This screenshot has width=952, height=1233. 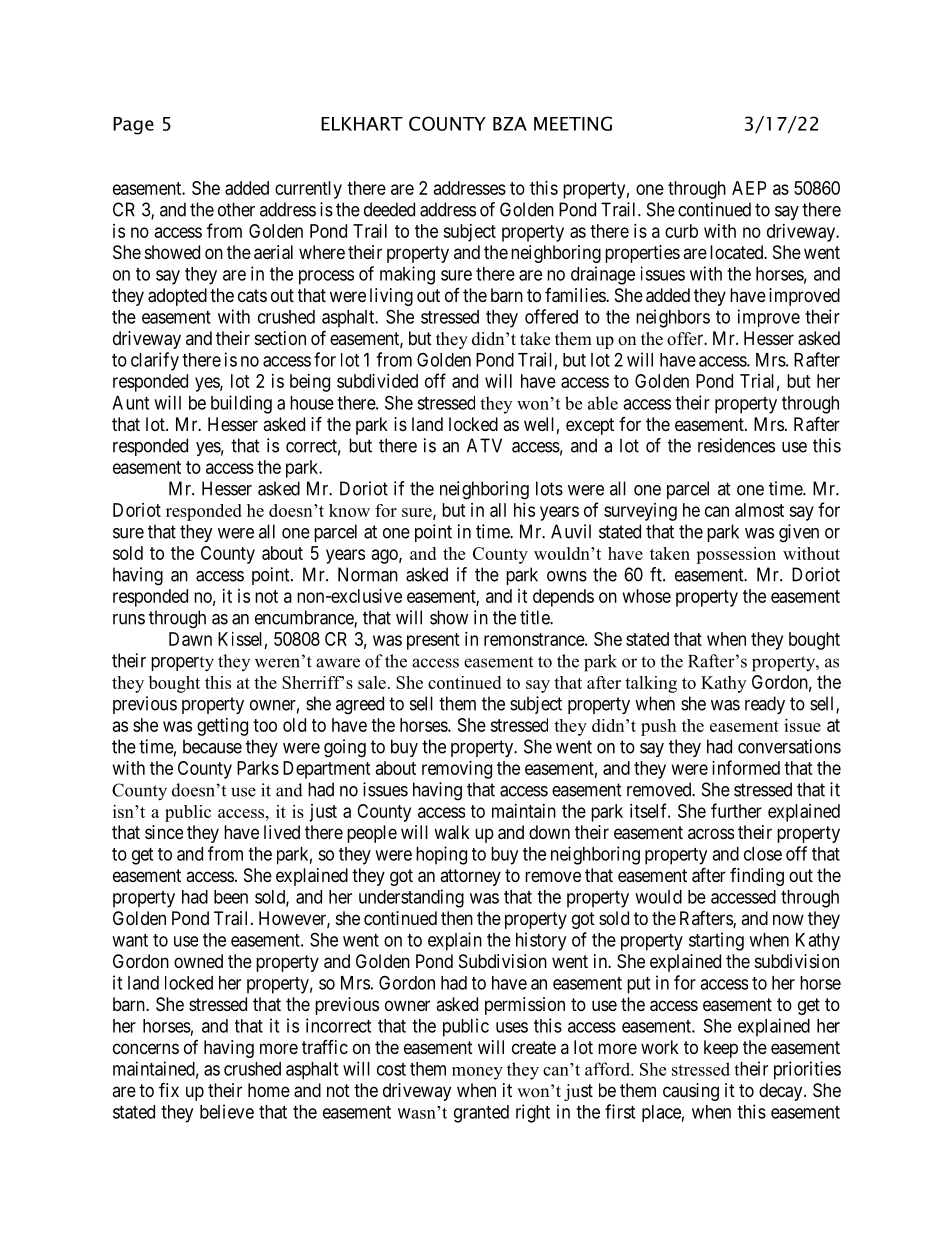 I want to click on other, so click(x=236, y=209).
